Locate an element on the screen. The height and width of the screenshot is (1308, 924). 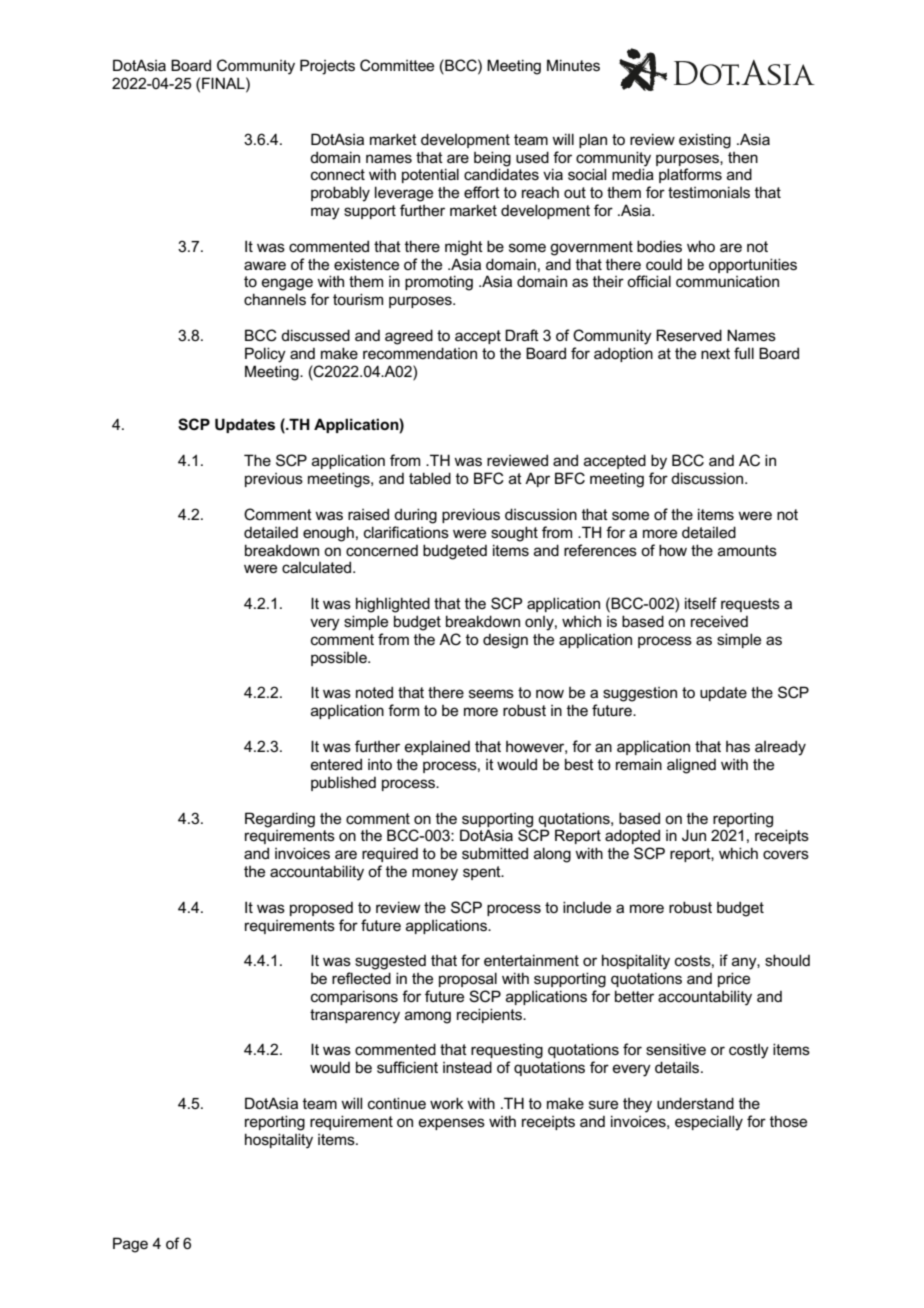
submitted is located at coordinates (495, 853).
